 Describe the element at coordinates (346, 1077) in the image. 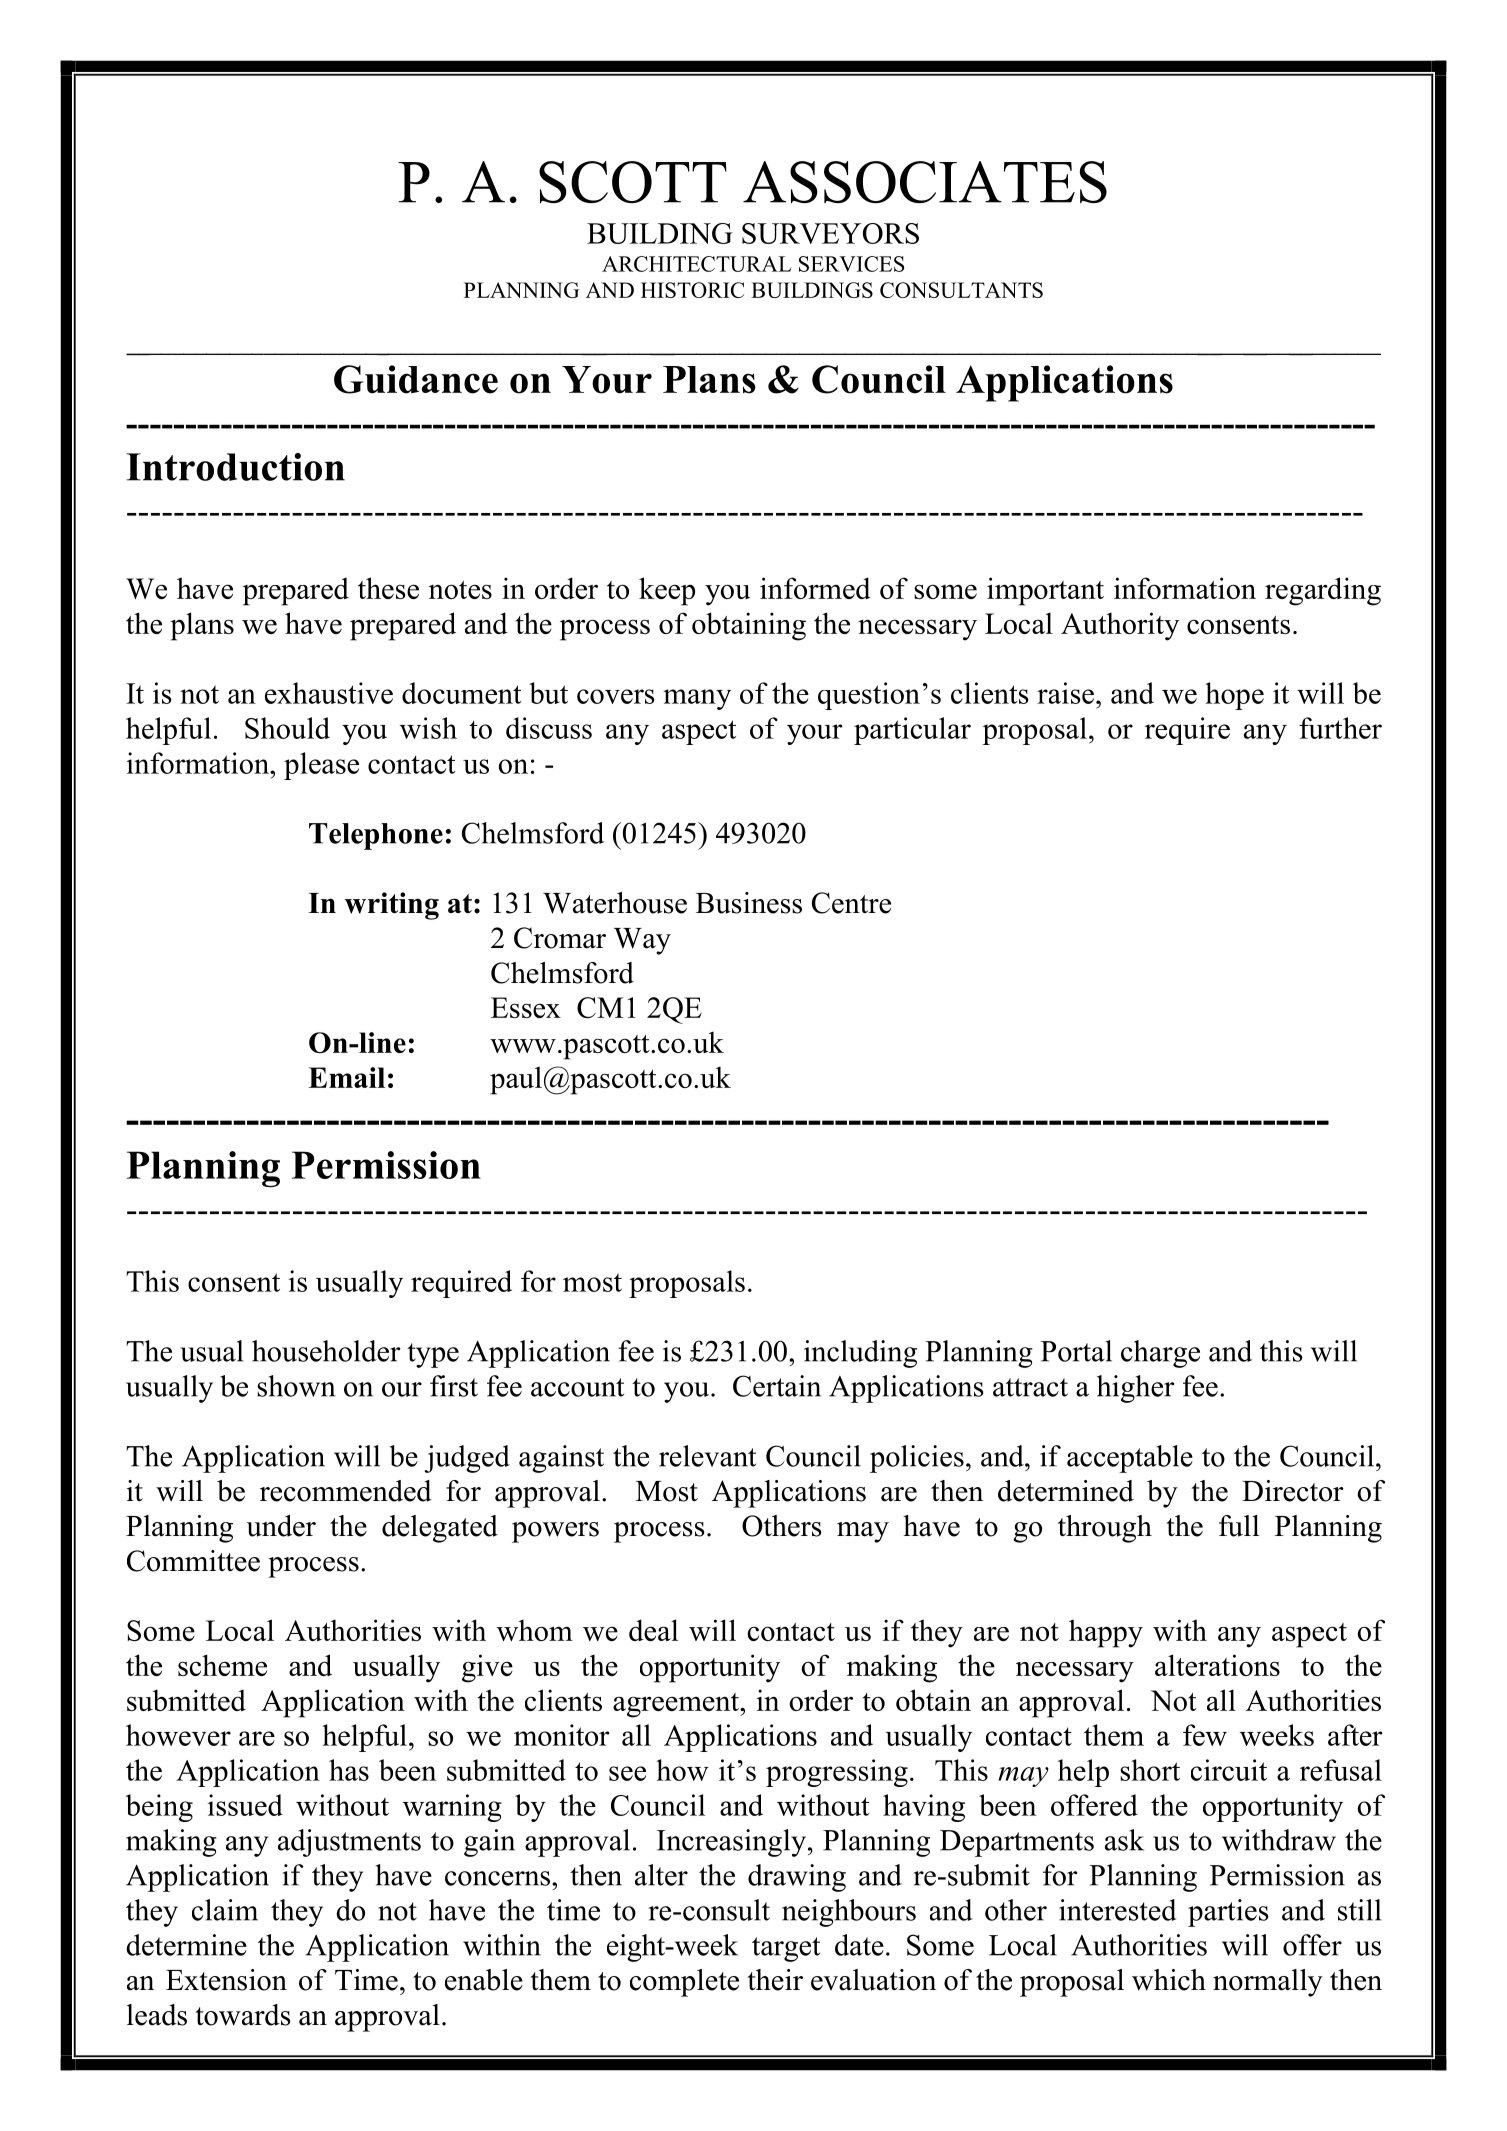

I see `Email` at that location.
